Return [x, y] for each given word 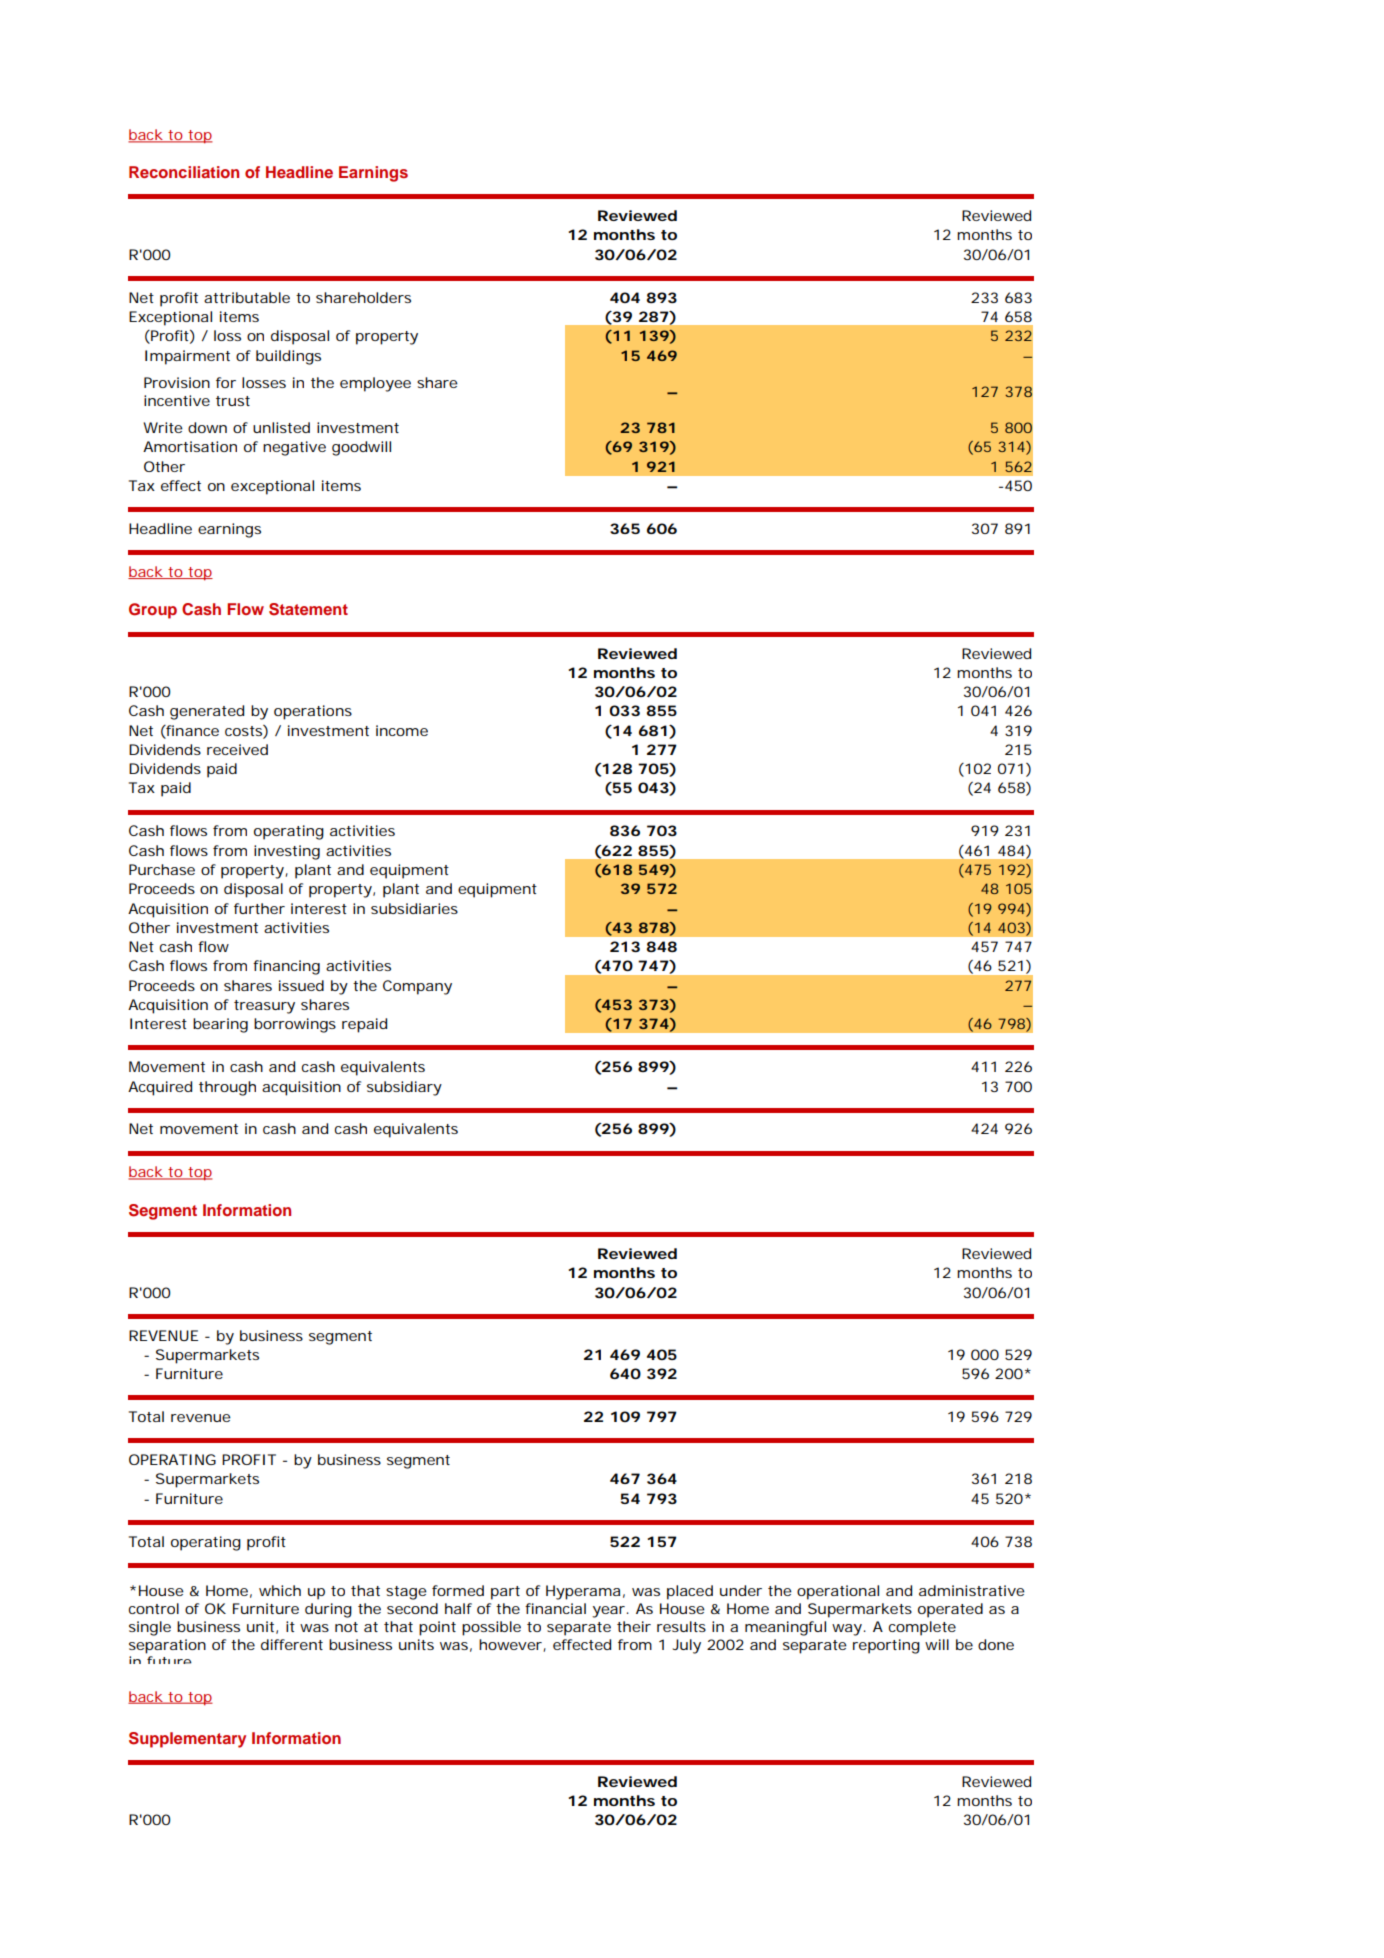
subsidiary [404, 1088]
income [402, 730]
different [292, 1644]
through [227, 1088]
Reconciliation [184, 172]
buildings [288, 357]
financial [555, 1608]
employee [375, 384]
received [237, 749]
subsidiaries [414, 908]
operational [838, 1592]
